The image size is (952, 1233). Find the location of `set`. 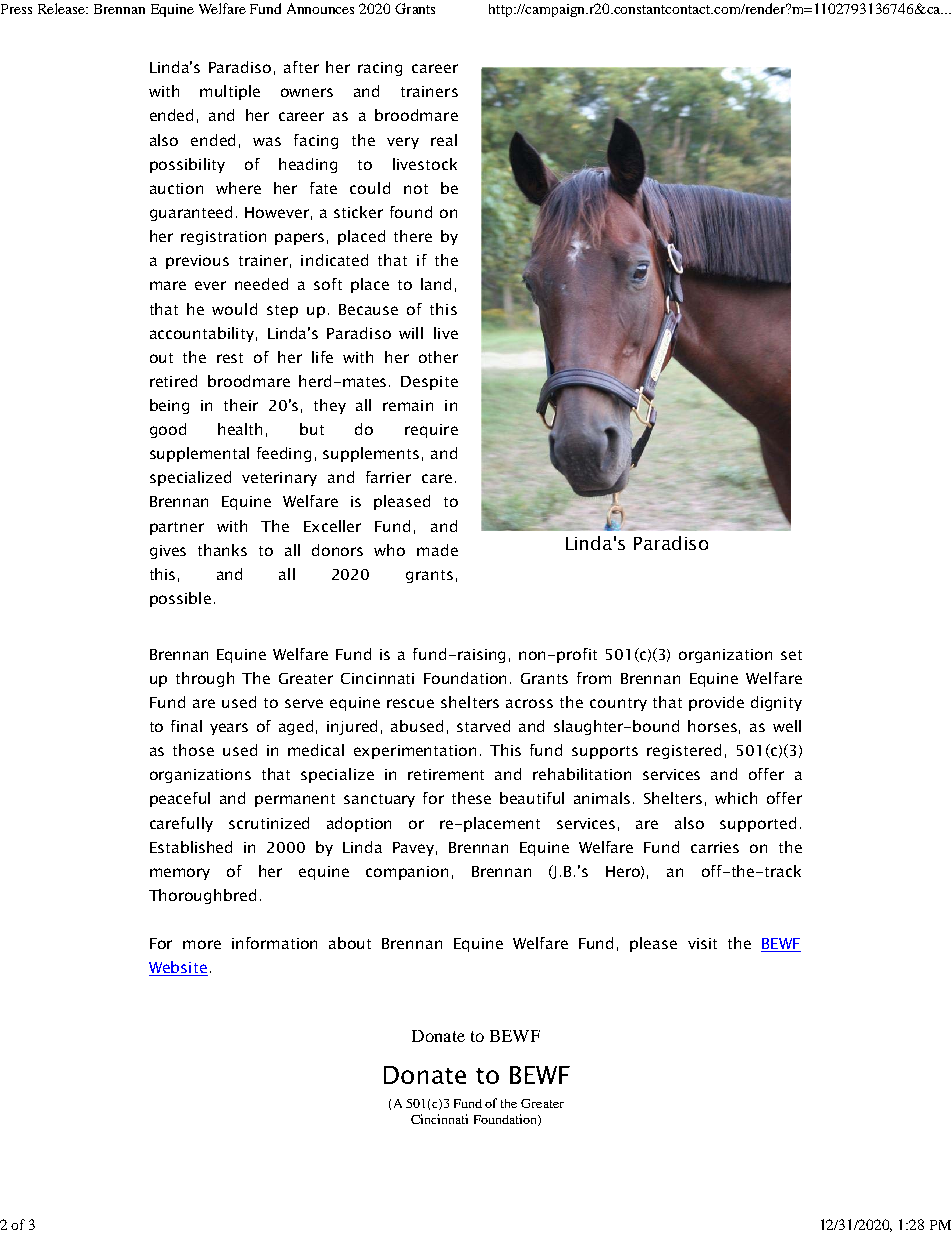

set is located at coordinates (791, 655).
